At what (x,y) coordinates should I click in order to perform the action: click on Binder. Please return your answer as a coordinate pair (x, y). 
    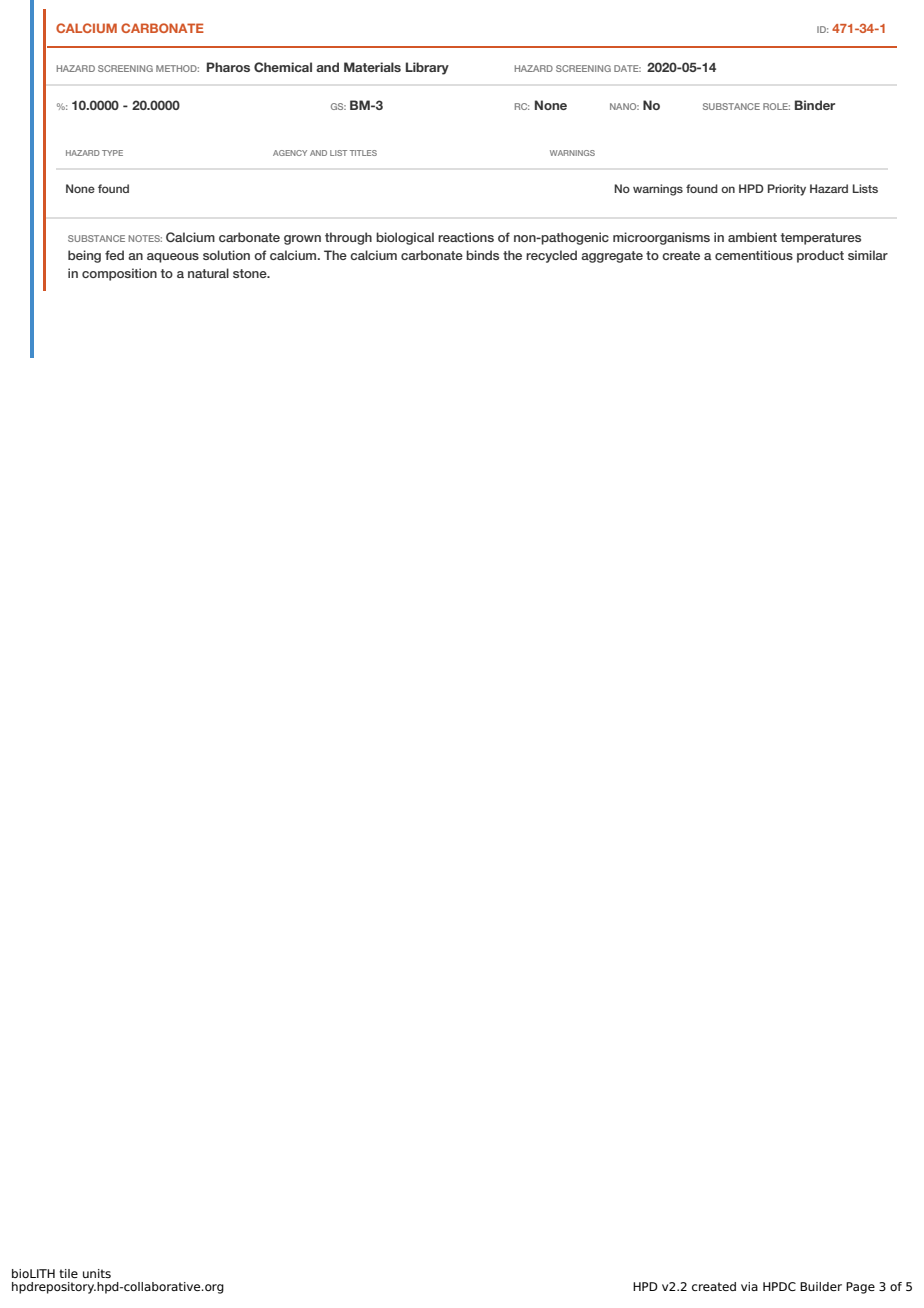
    Looking at the image, I should click on (815, 105).
